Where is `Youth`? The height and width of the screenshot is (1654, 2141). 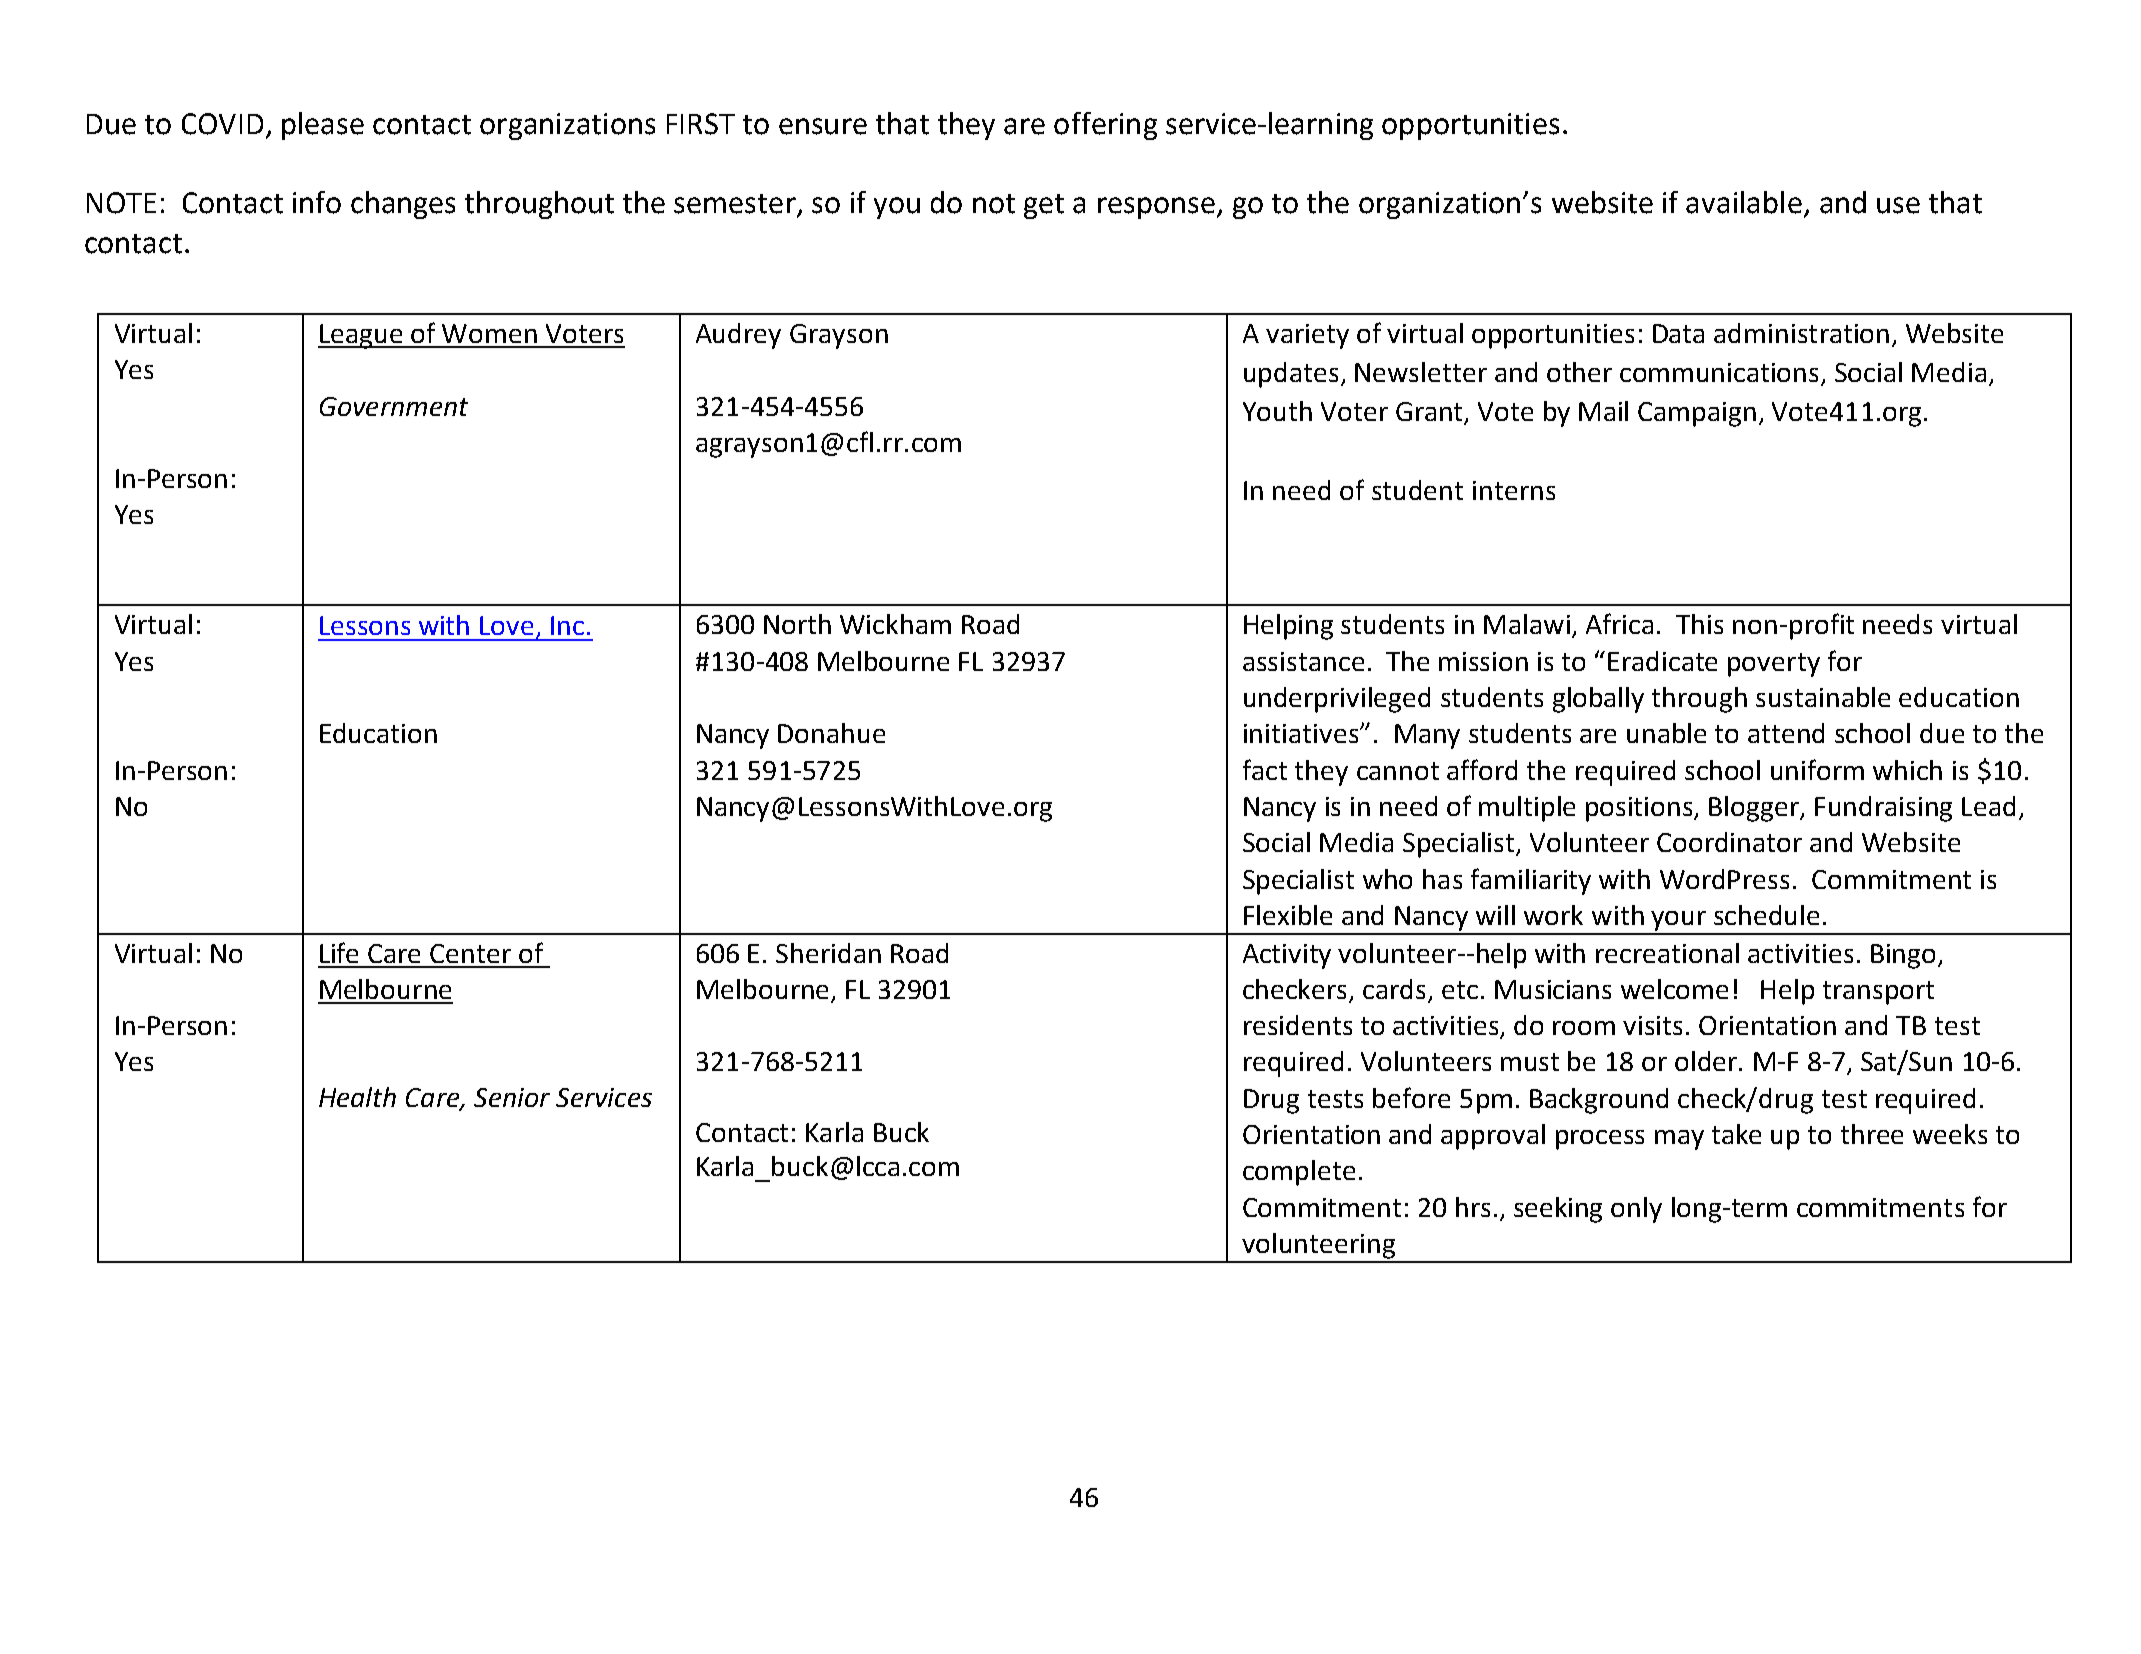
Youth is located at coordinates (1277, 411).
